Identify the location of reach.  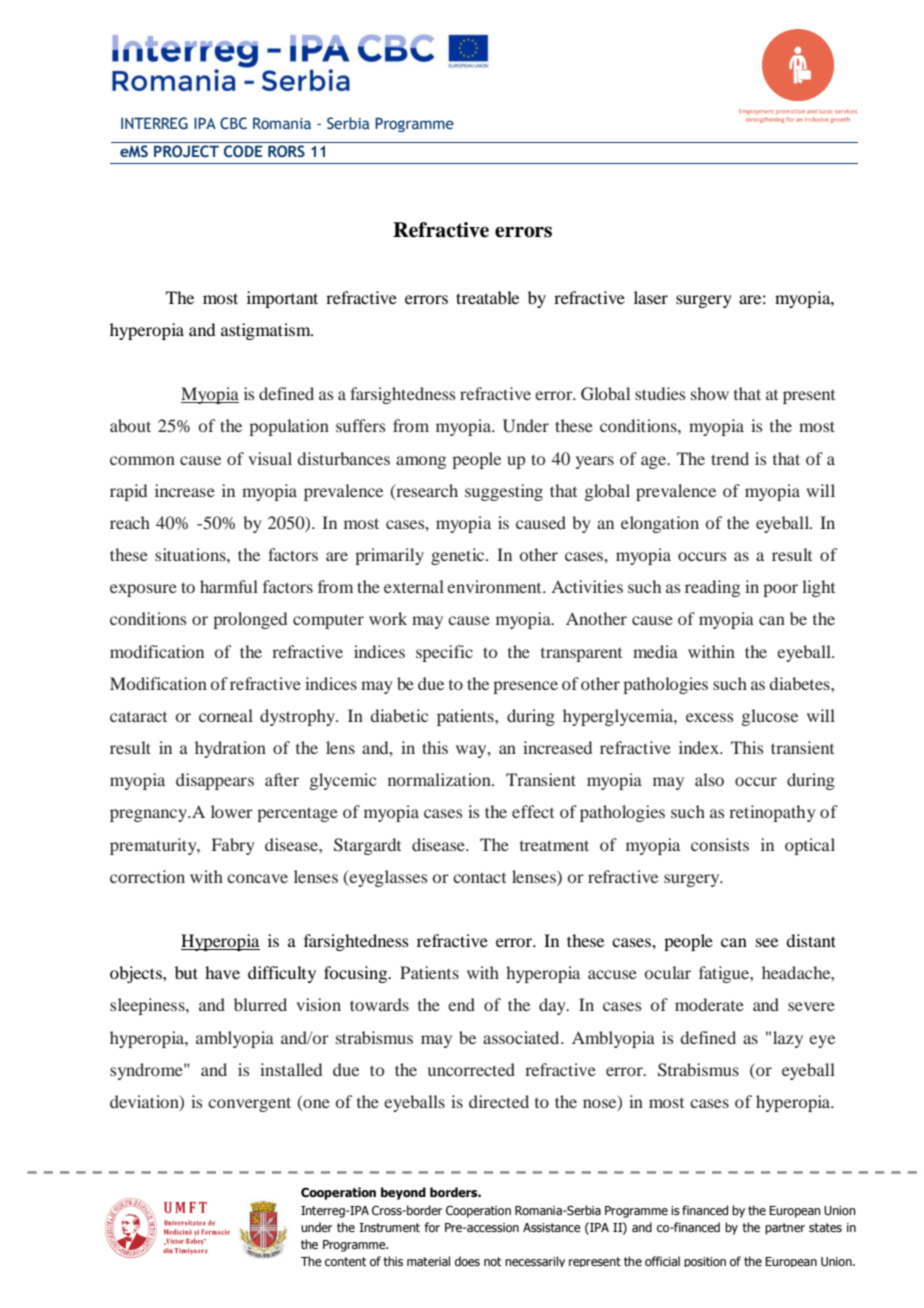
(130, 522).
